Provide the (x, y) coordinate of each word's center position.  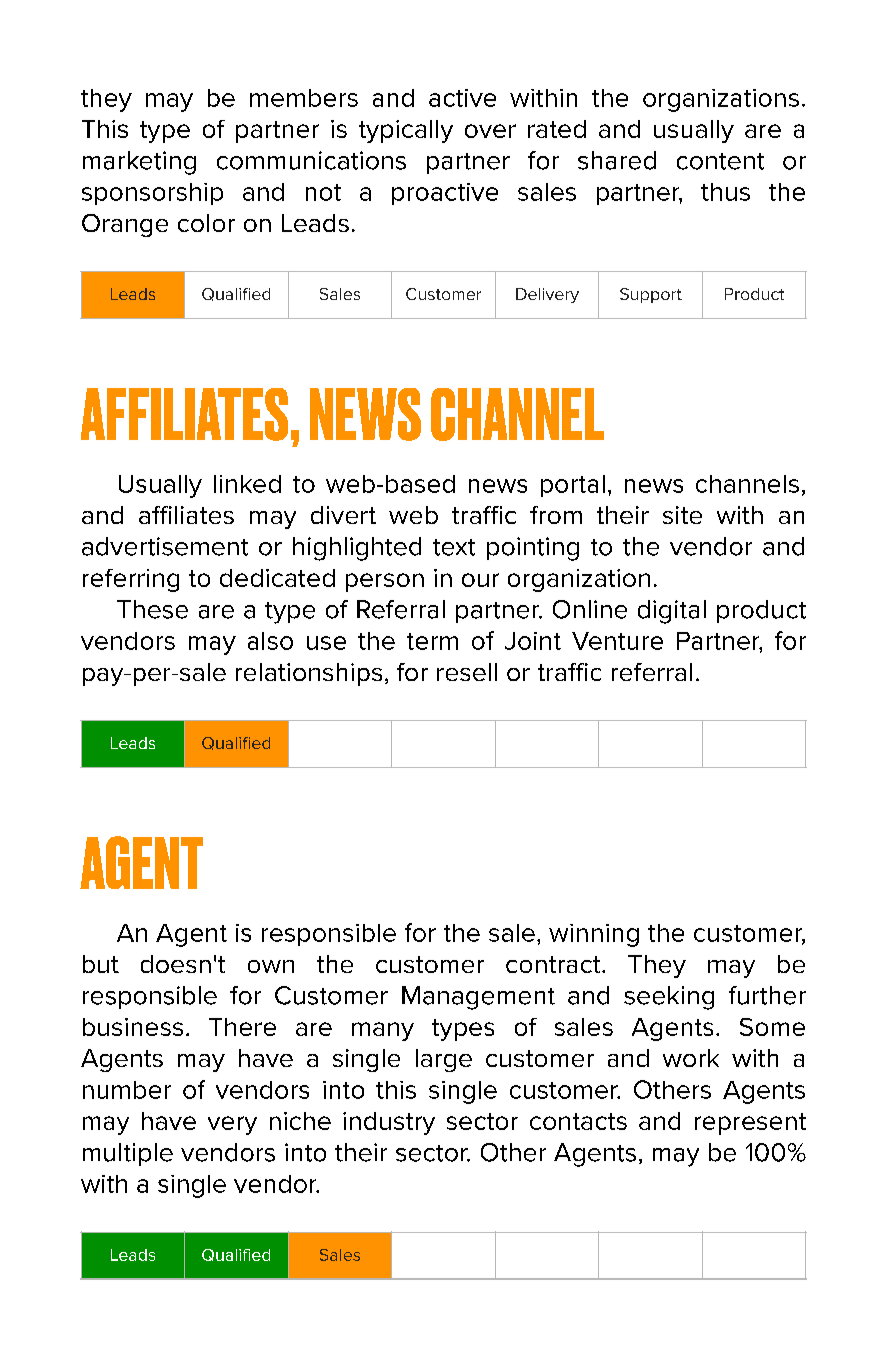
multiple (128, 1154)
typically (406, 131)
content (720, 161)
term (432, 641)
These (152, 609)
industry (389, 1123)
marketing (139, 163)
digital (672, 612)
